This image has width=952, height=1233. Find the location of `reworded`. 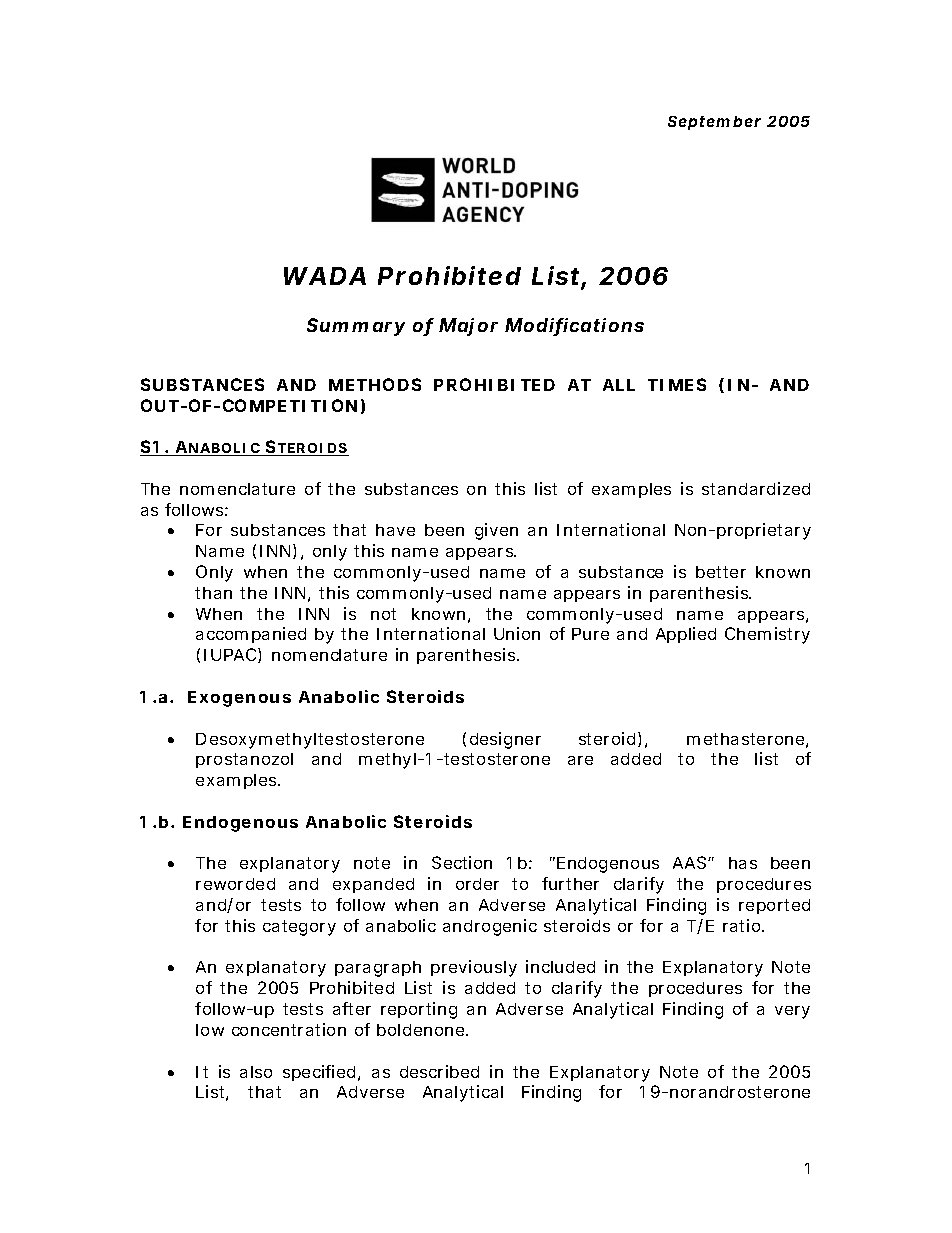

reworded is located at coordinates (235, 884).
